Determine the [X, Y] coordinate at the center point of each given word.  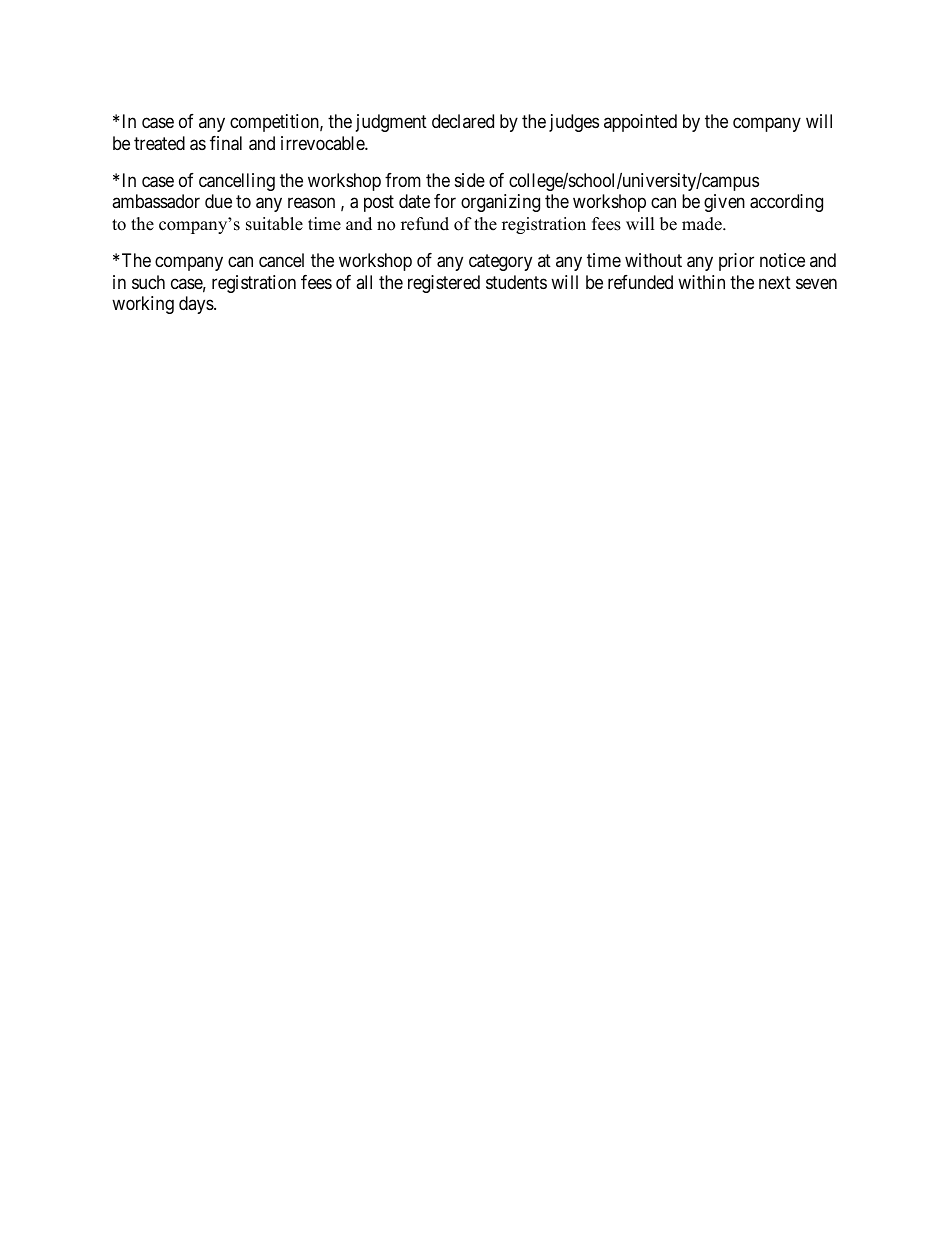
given [724, 203]
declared [463, 121]
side [470, 180]
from [403, 180]
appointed [640, 123]
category [500, 262]
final [226, 143]
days [197, 305]
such [148, 282]
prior [736, 262]
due [218, 201]
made [703, 224]
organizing [500, 203]
